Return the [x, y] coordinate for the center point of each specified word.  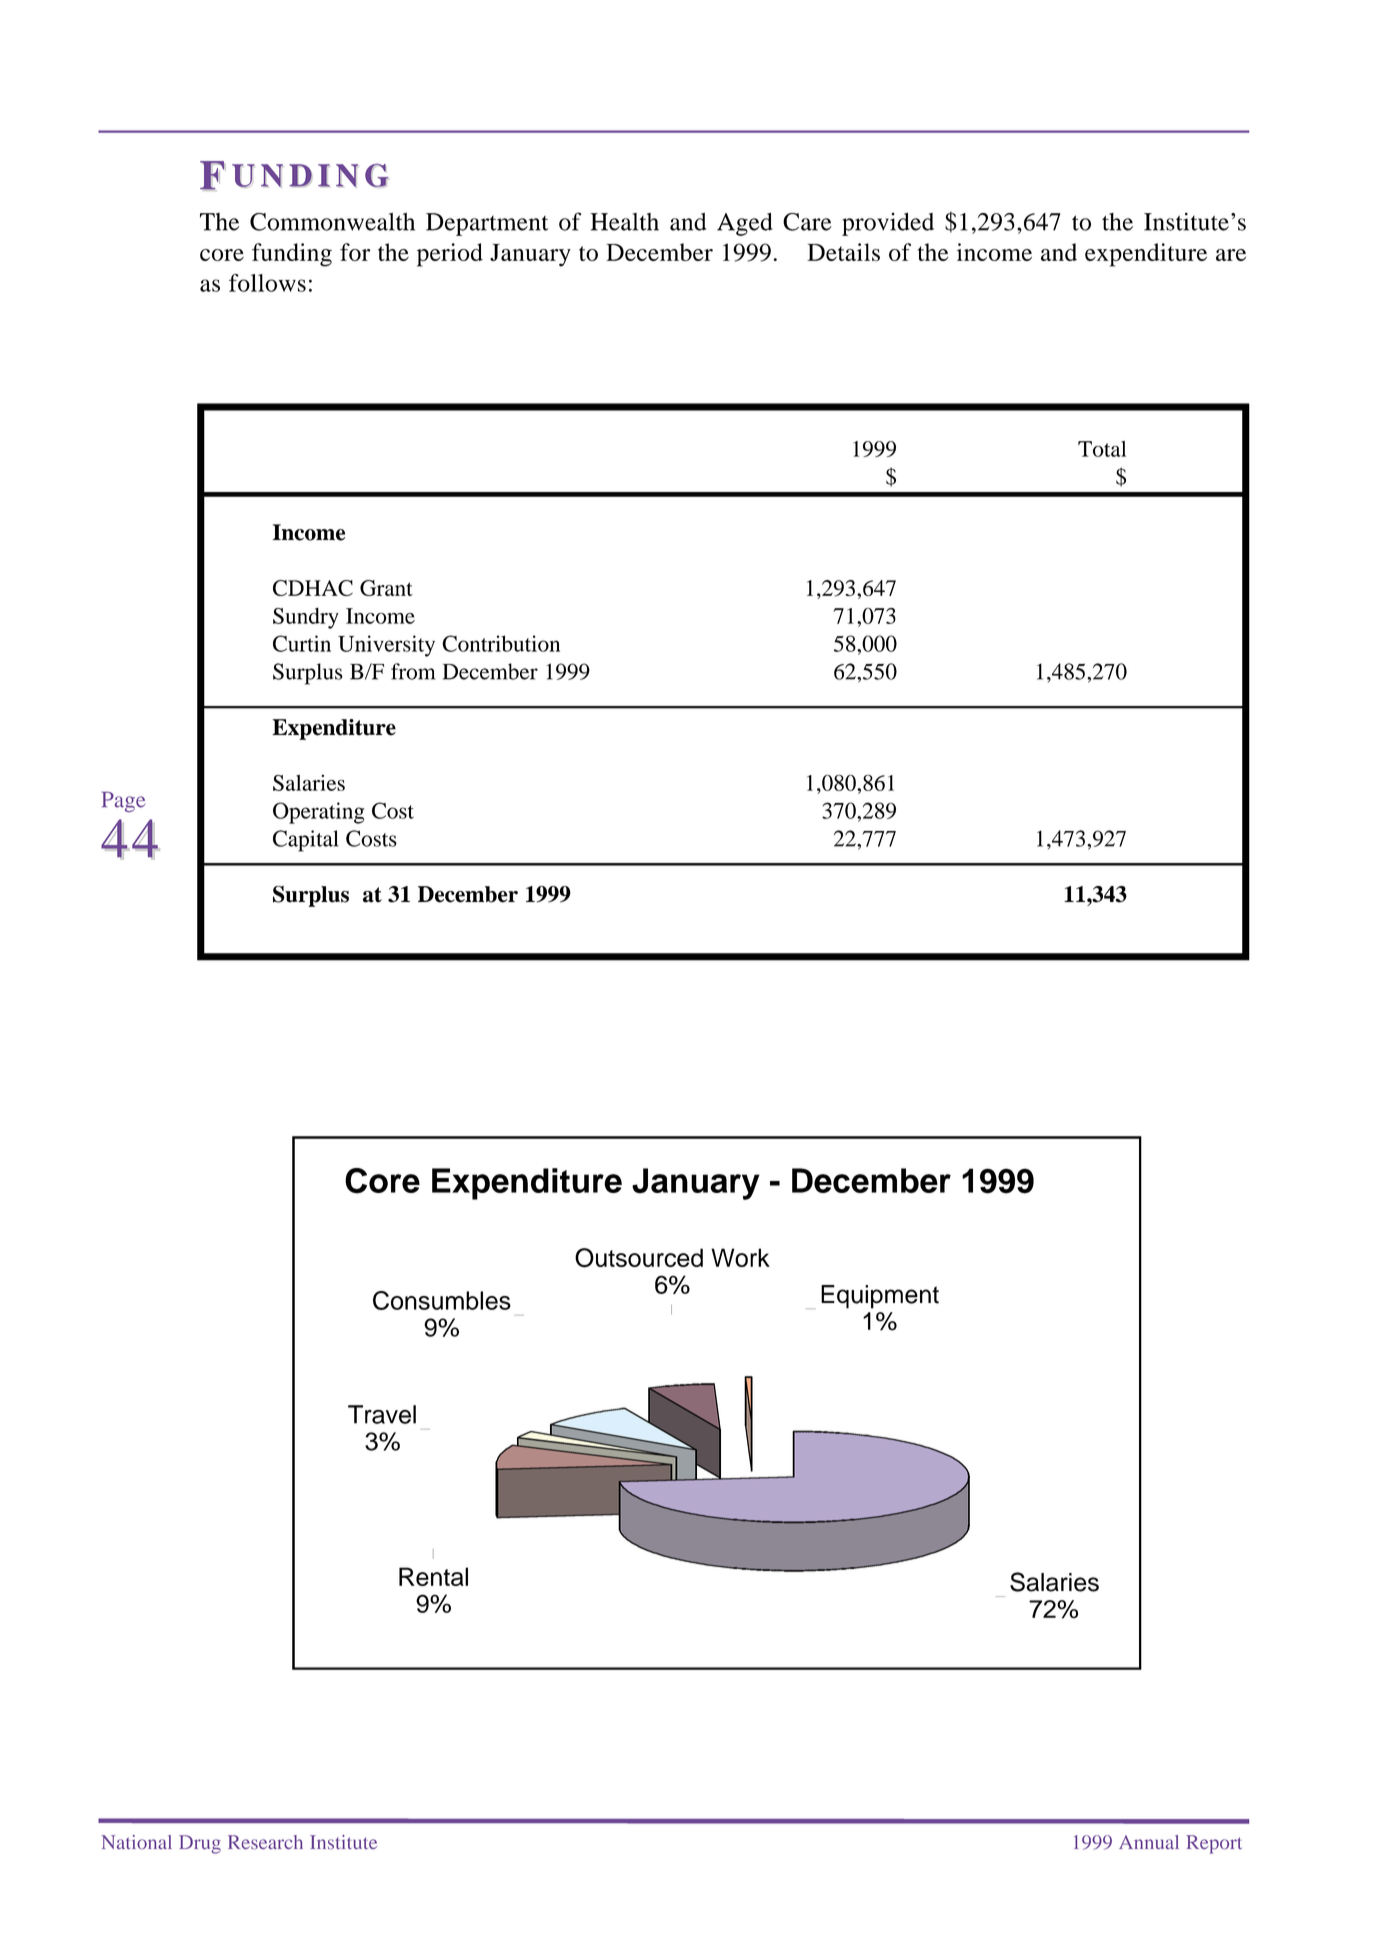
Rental [433, 1576]
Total [1102, 449]
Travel [382, 1414]
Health [624, 222]
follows [267, 283]
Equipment [880, 1297]
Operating [318, 813]
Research [265, 1842]
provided [888, 224]
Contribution [501, 643]
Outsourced [639, 1258]
